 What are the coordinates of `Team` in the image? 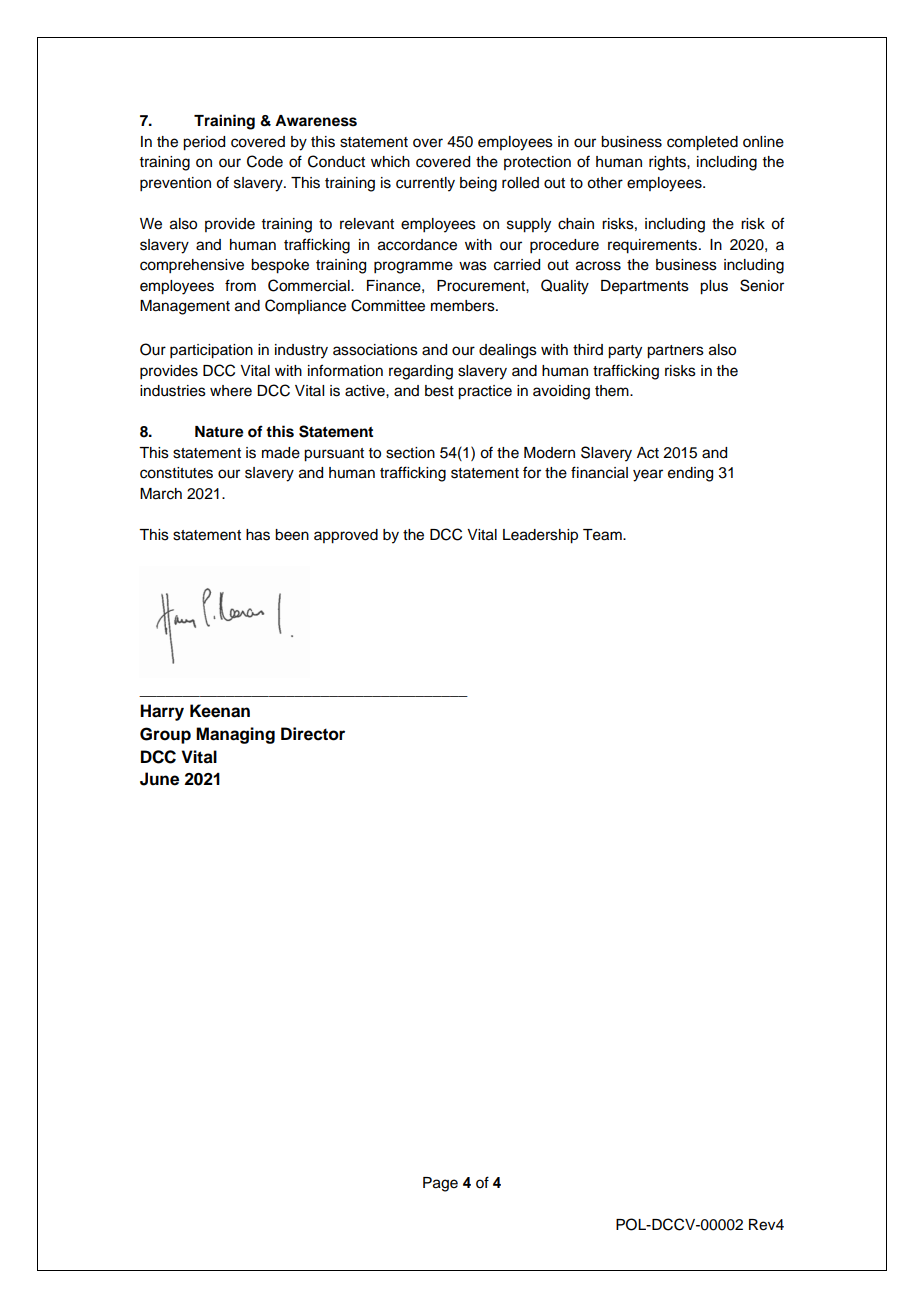 It's located at (603, 535).
